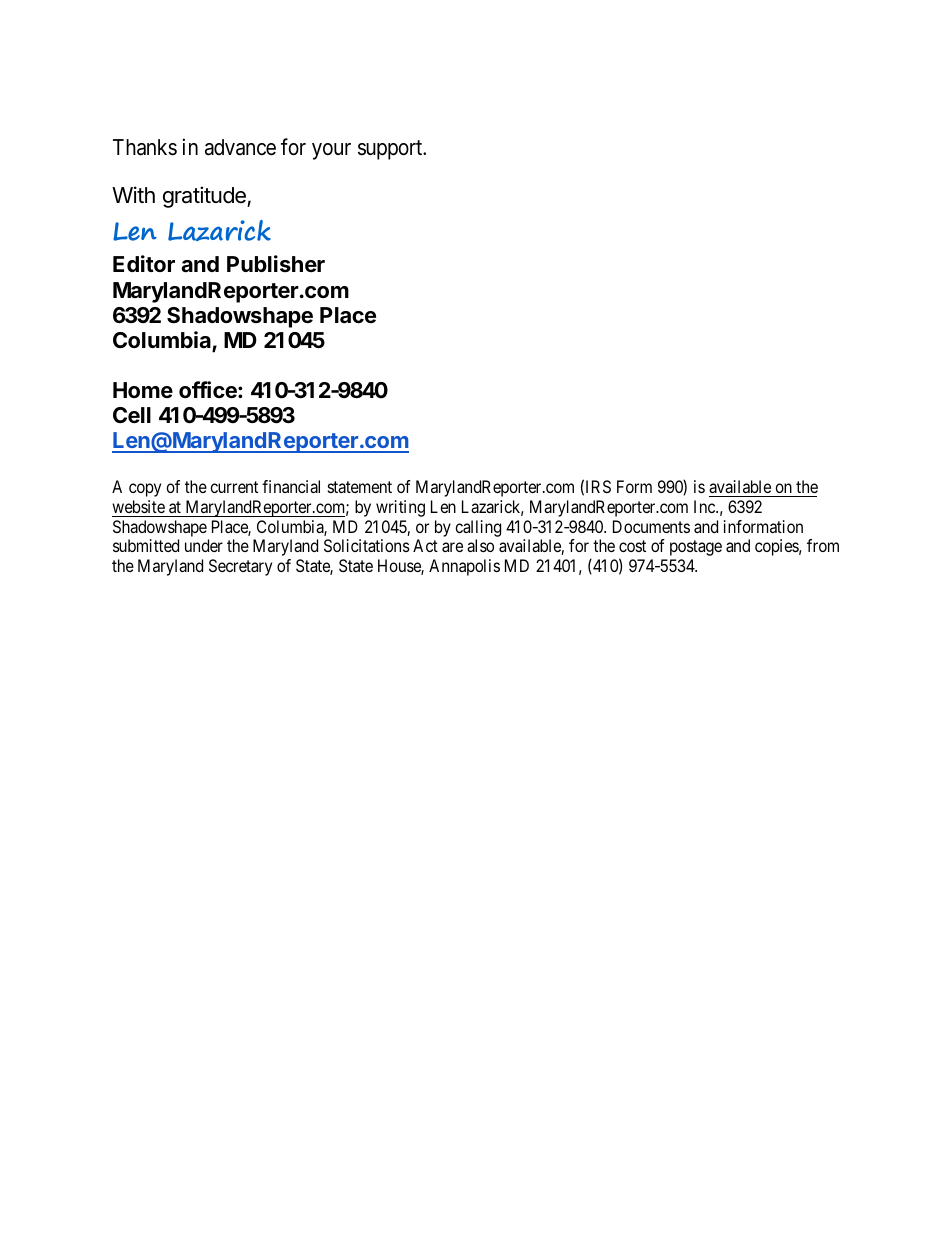 The image size is (952, 1233). What do you see at coordinates (240, 147) in the screenshot?
I see `advance` at bounding box center [240, 147].
